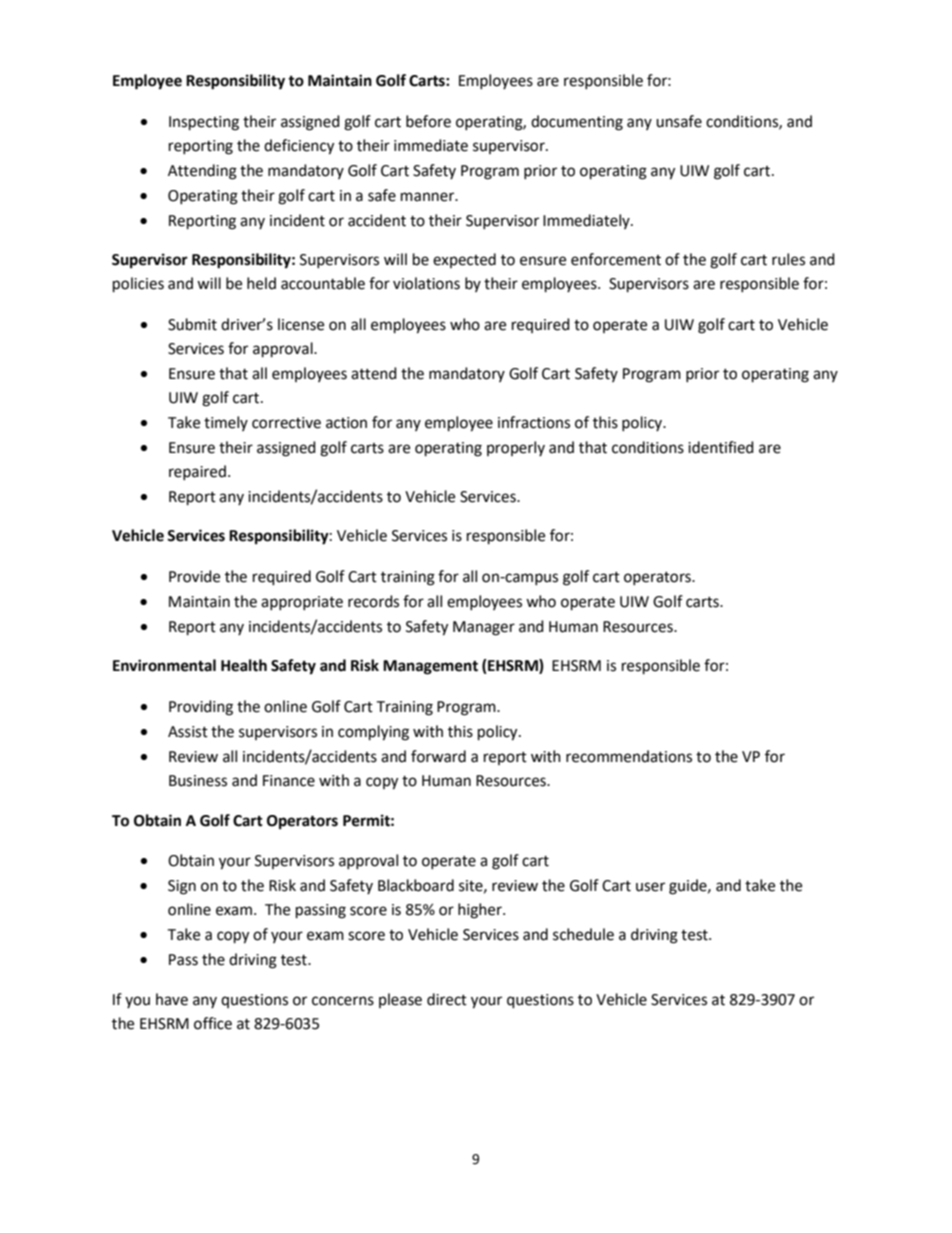 The height and width of the screenshot is (1233, 952). What do you see at coordinates (201, 708) in the screenshot?
I see `Providing` at bounding box center [201, 708].
